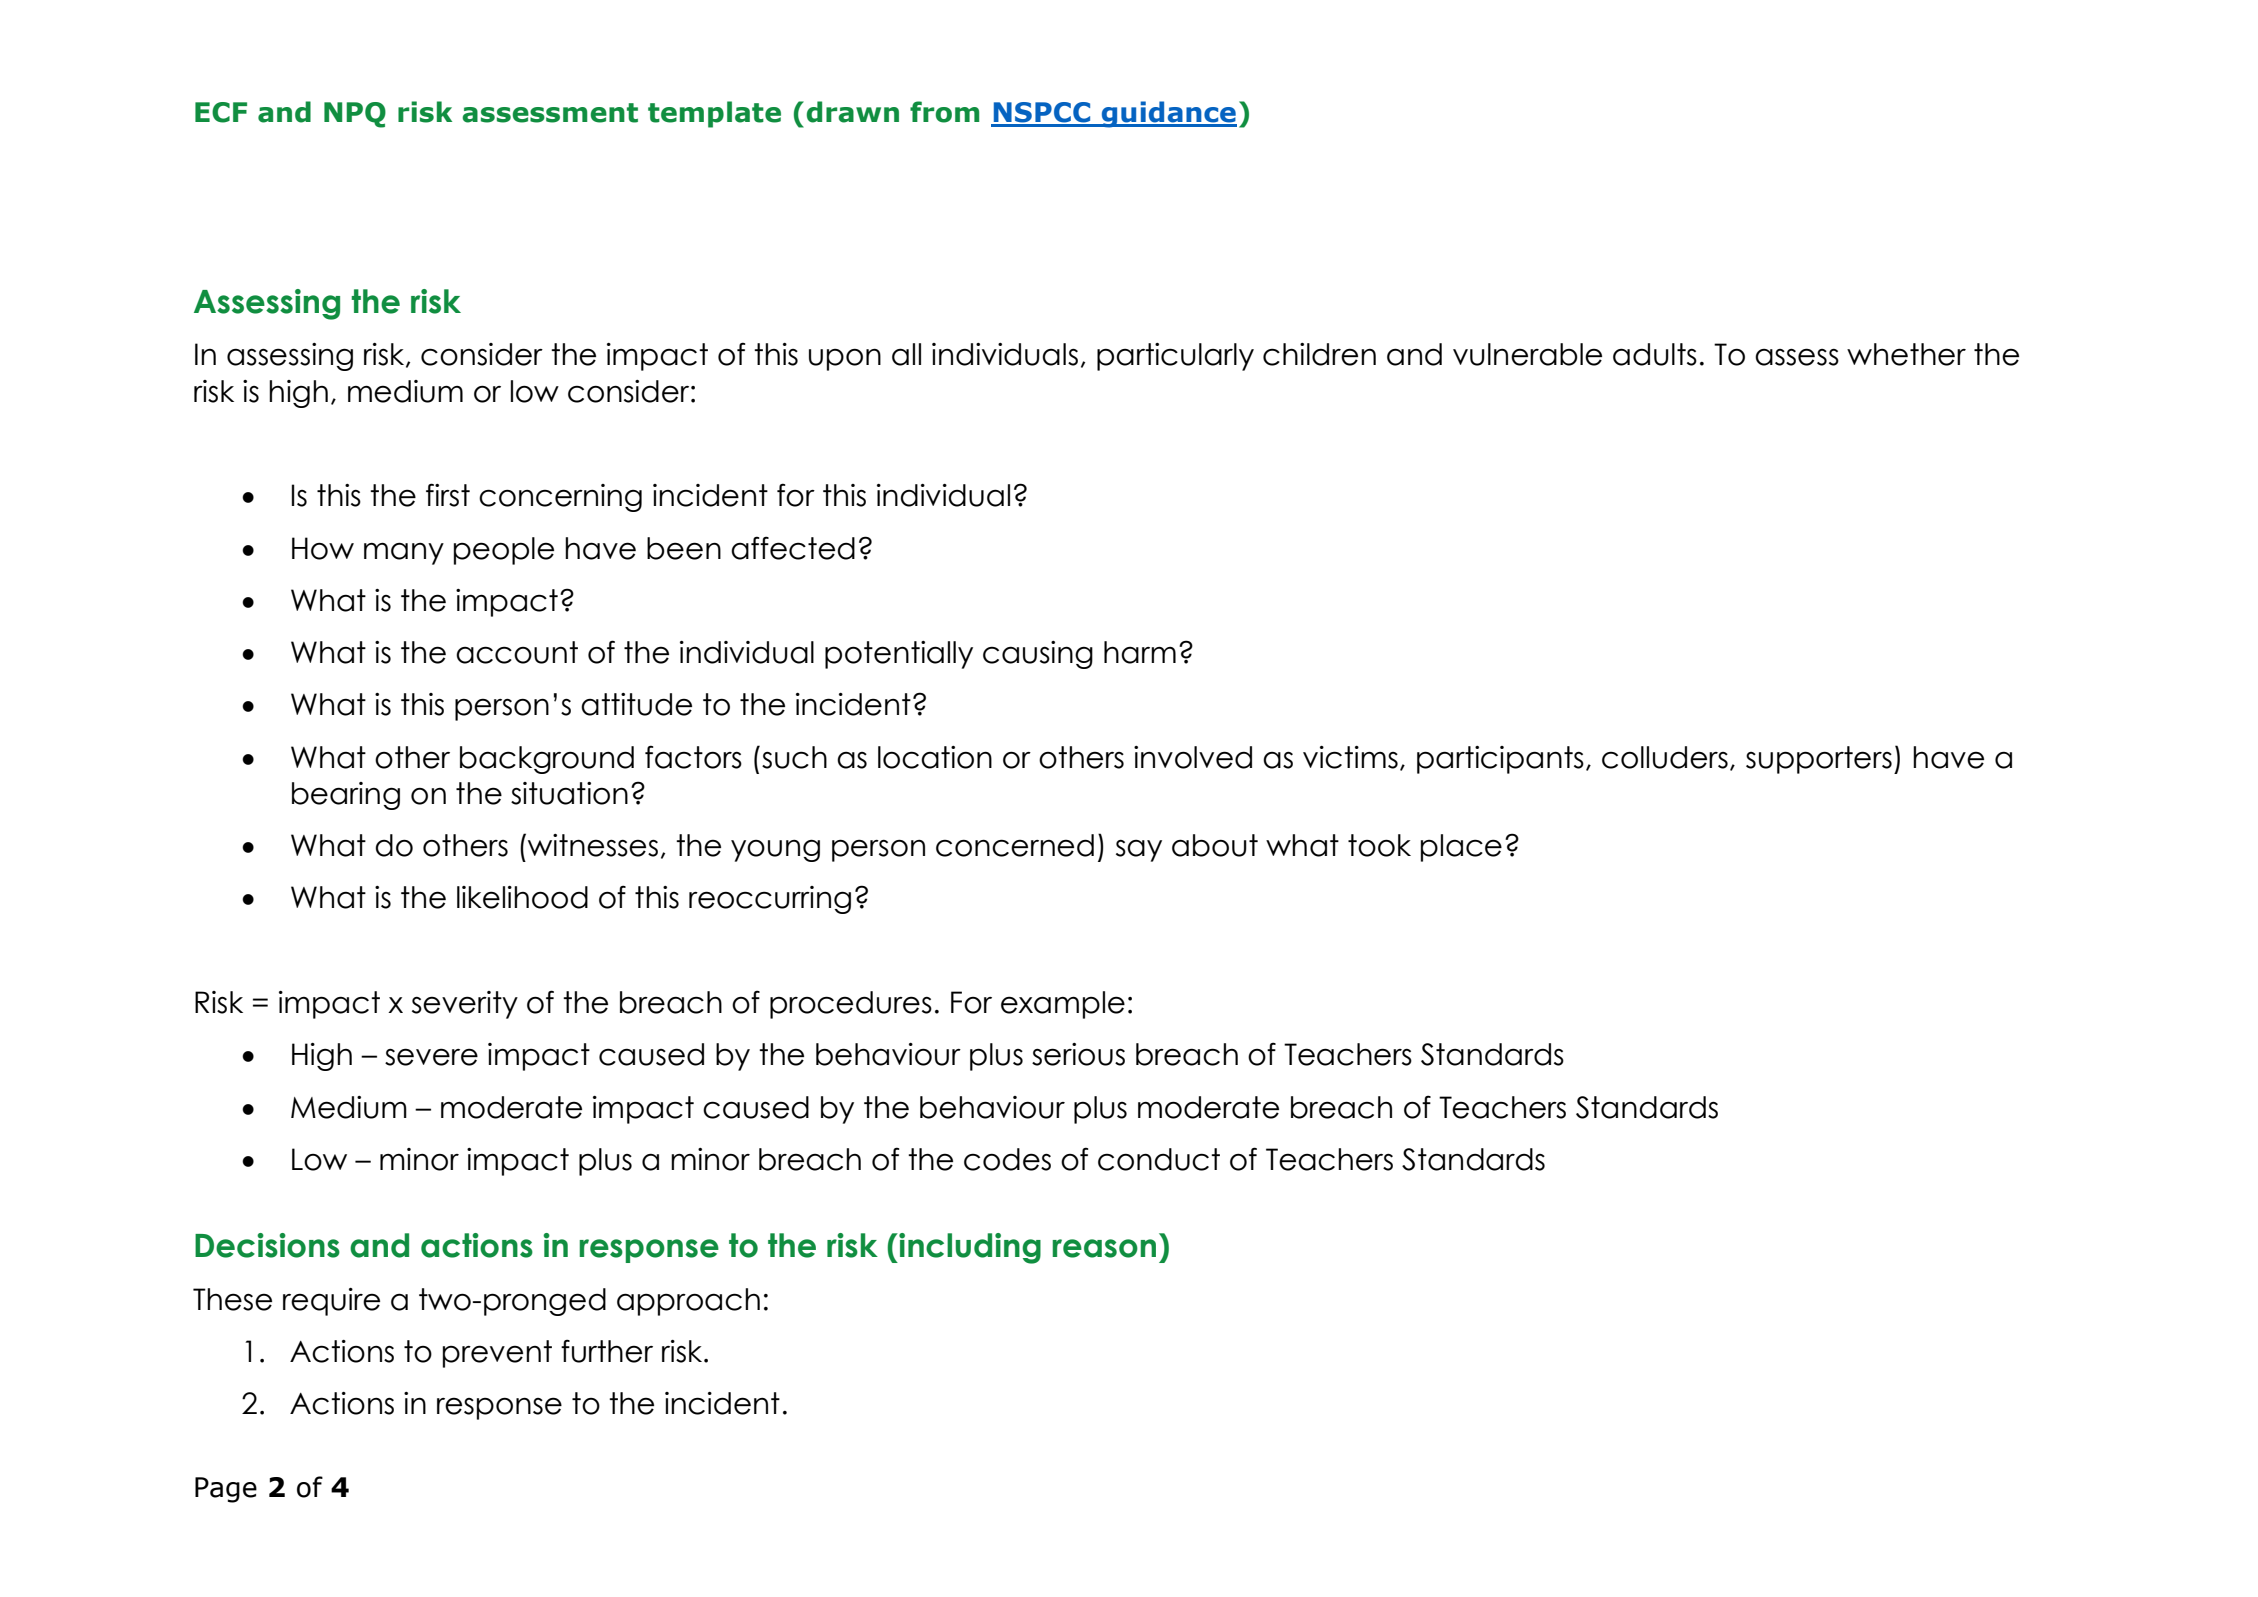  I want to click on reason, so click(1104, 1248).
